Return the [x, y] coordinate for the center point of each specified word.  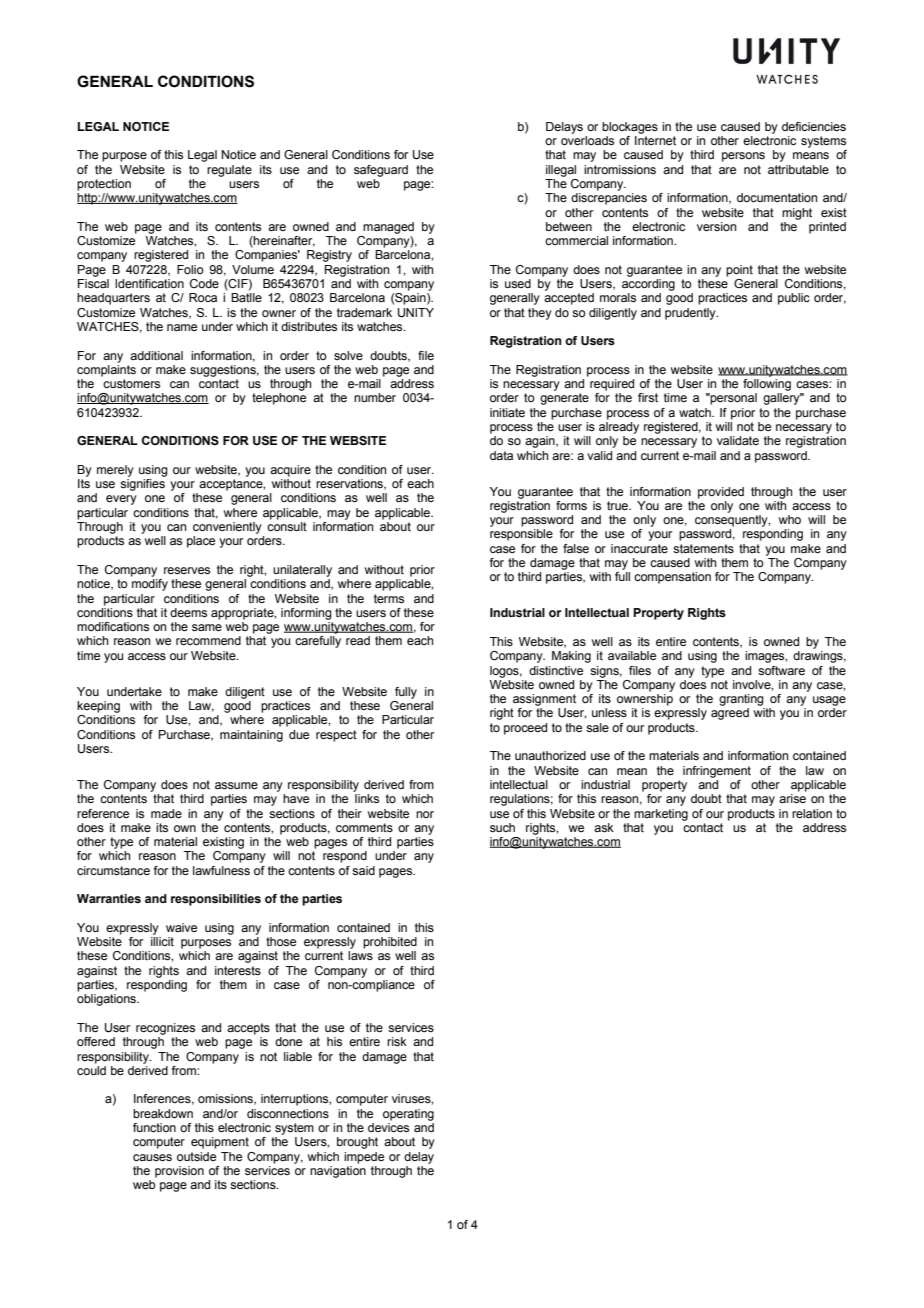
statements [703, 548]
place [201, 542]
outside [196, 1156]
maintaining [251, 736]
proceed [525, 729]
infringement [717, 772]
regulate [229, 171]
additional [156, 355]
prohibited [390, 943]
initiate [507, 412]
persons [743, 157]
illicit [162, 941]
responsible [521, 535]
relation [812, 813]
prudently [691, 314]
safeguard [381, 171]
